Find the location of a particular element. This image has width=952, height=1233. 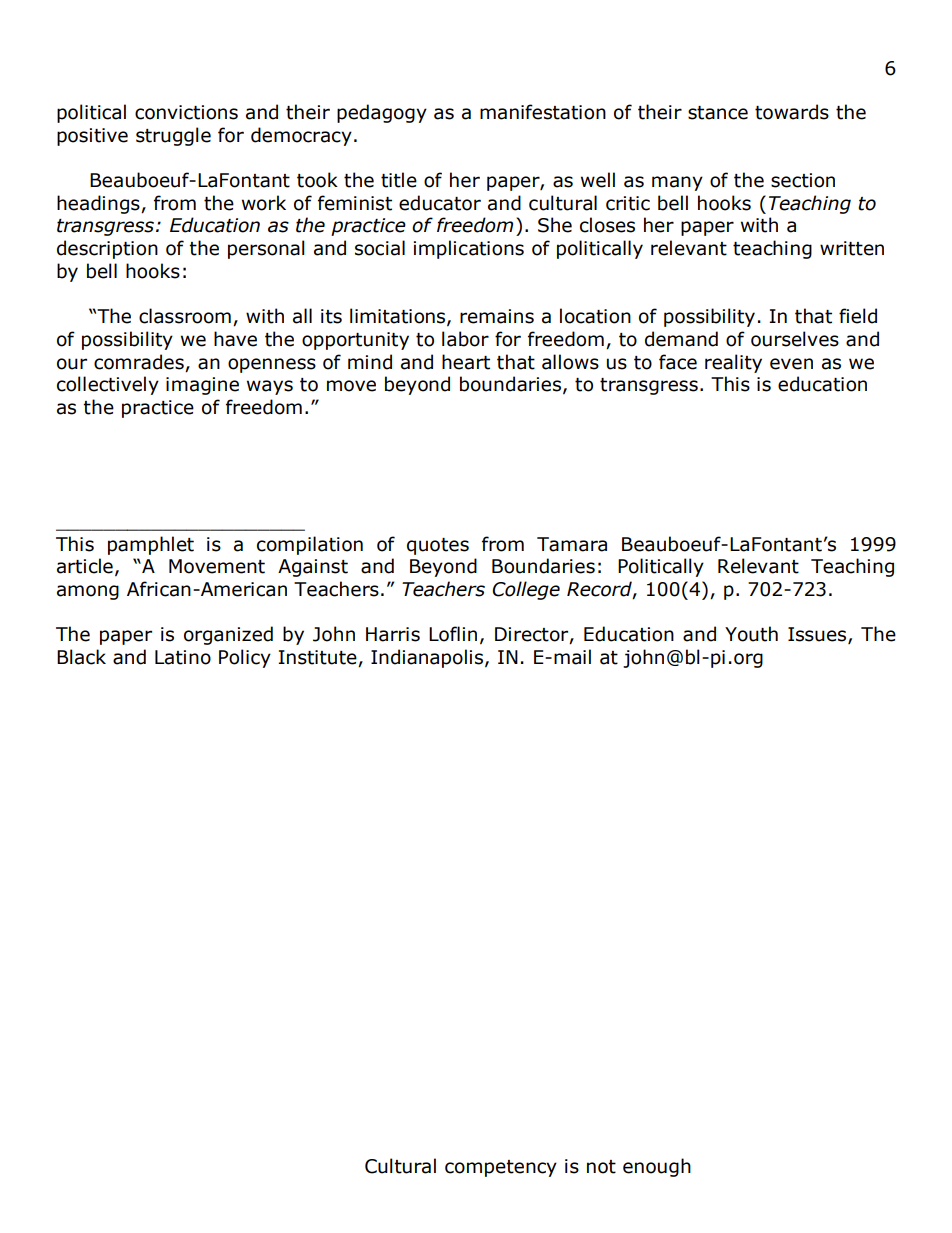

competency is located at coordinates (501, 1168).
